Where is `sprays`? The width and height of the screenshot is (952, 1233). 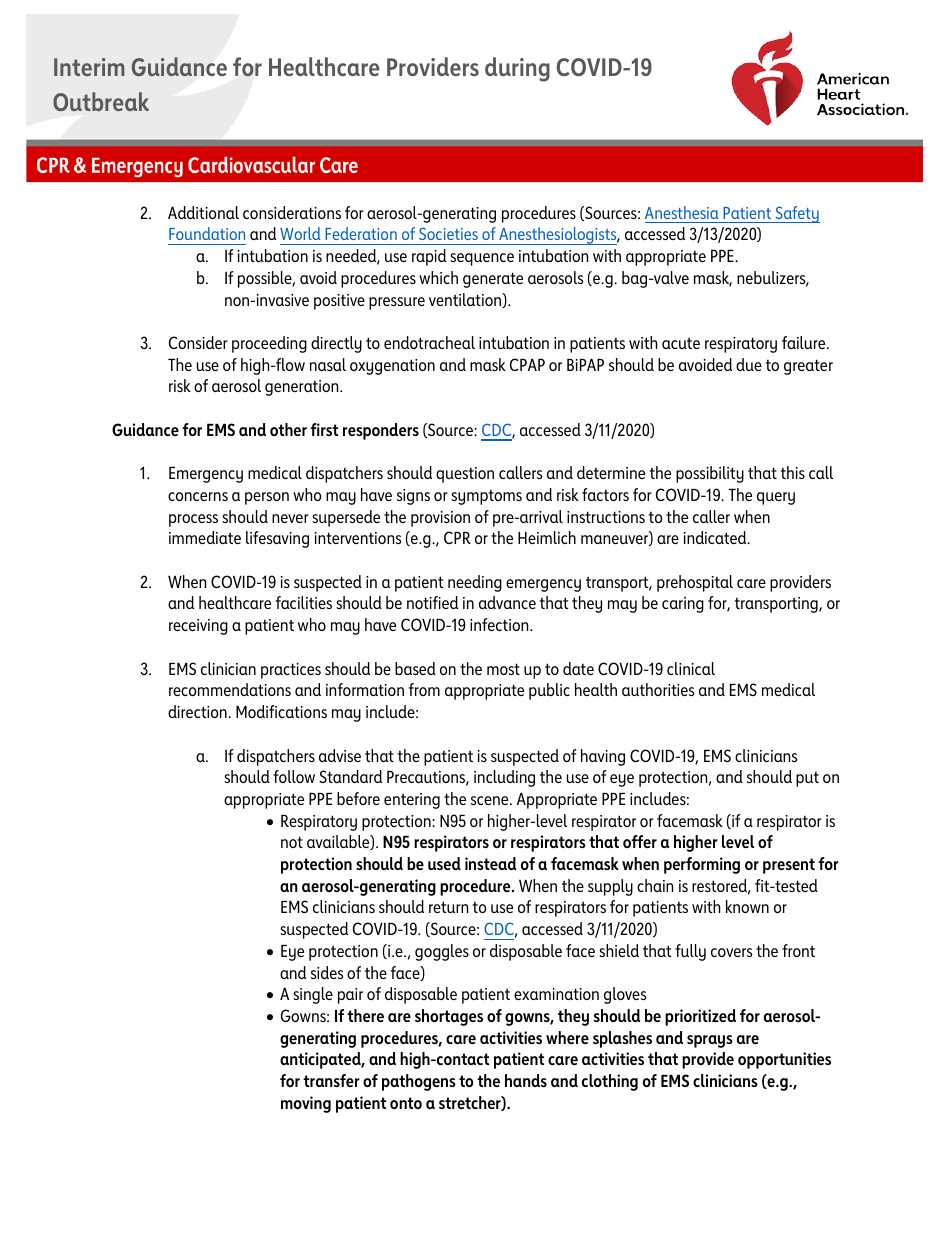
sprays is located at coordinates (710, 1041).
